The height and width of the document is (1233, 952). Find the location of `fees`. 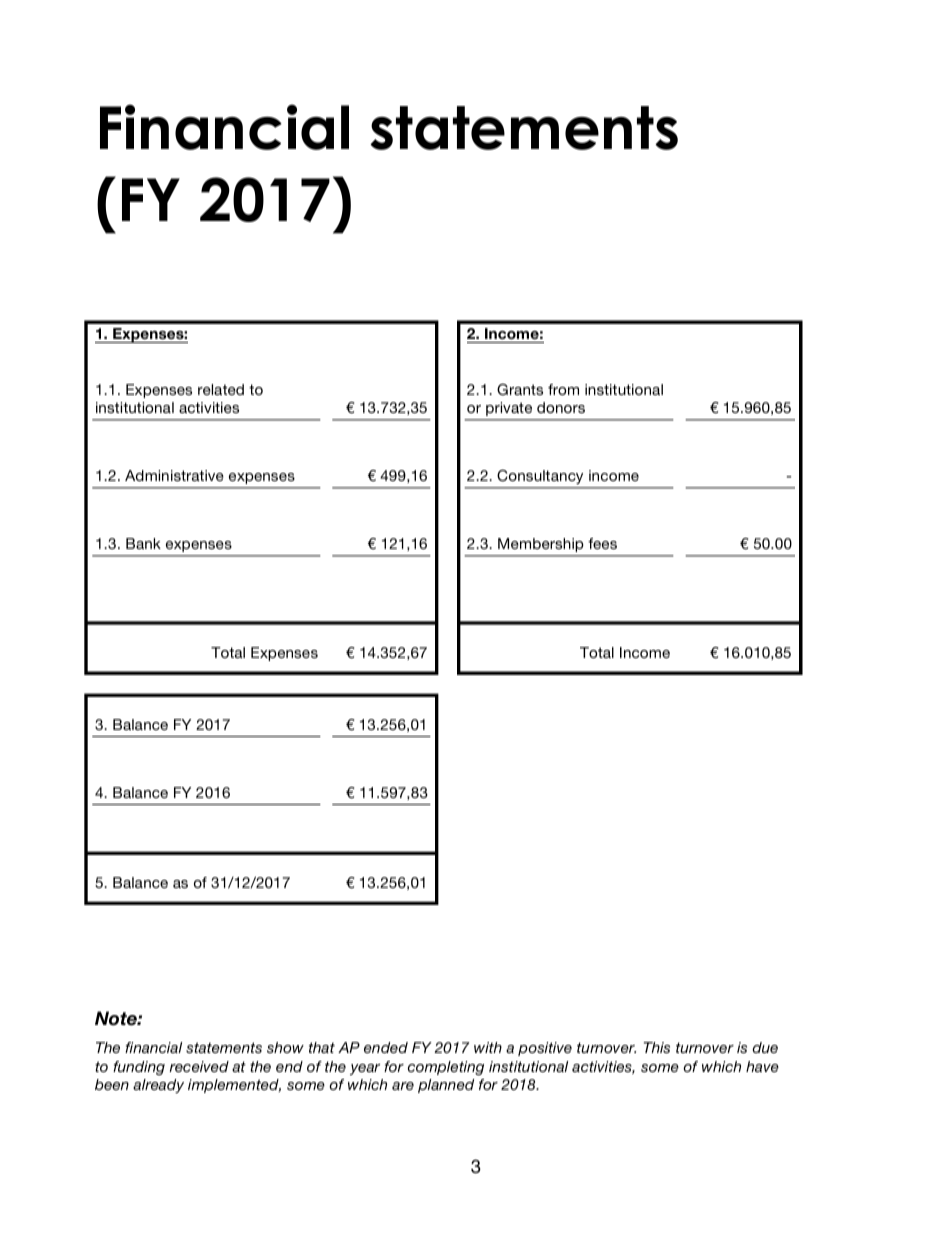

fees is located at coordinates (602, 543).
